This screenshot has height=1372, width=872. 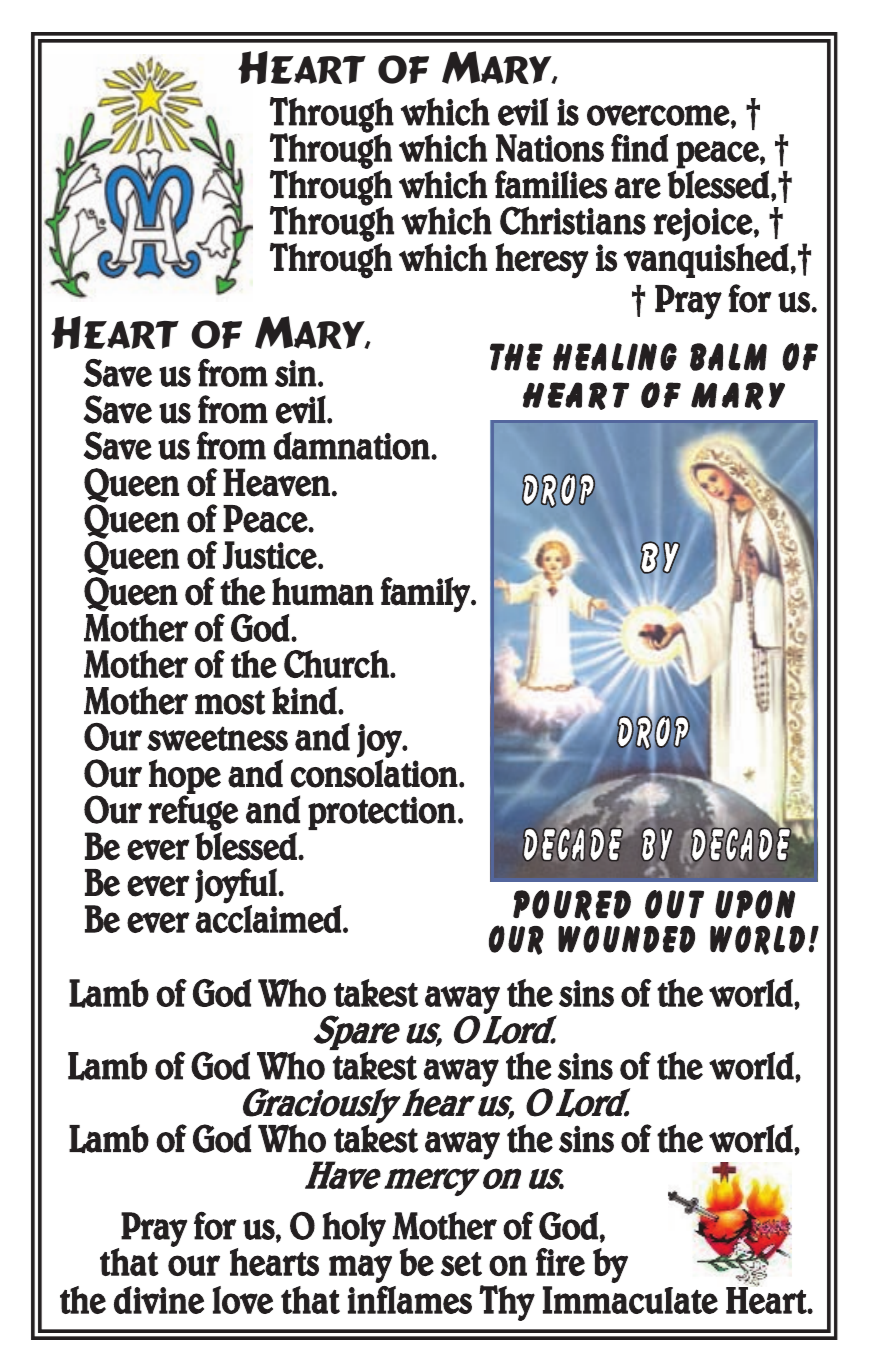 I want to click on protection, so click(x=382, y=813).
